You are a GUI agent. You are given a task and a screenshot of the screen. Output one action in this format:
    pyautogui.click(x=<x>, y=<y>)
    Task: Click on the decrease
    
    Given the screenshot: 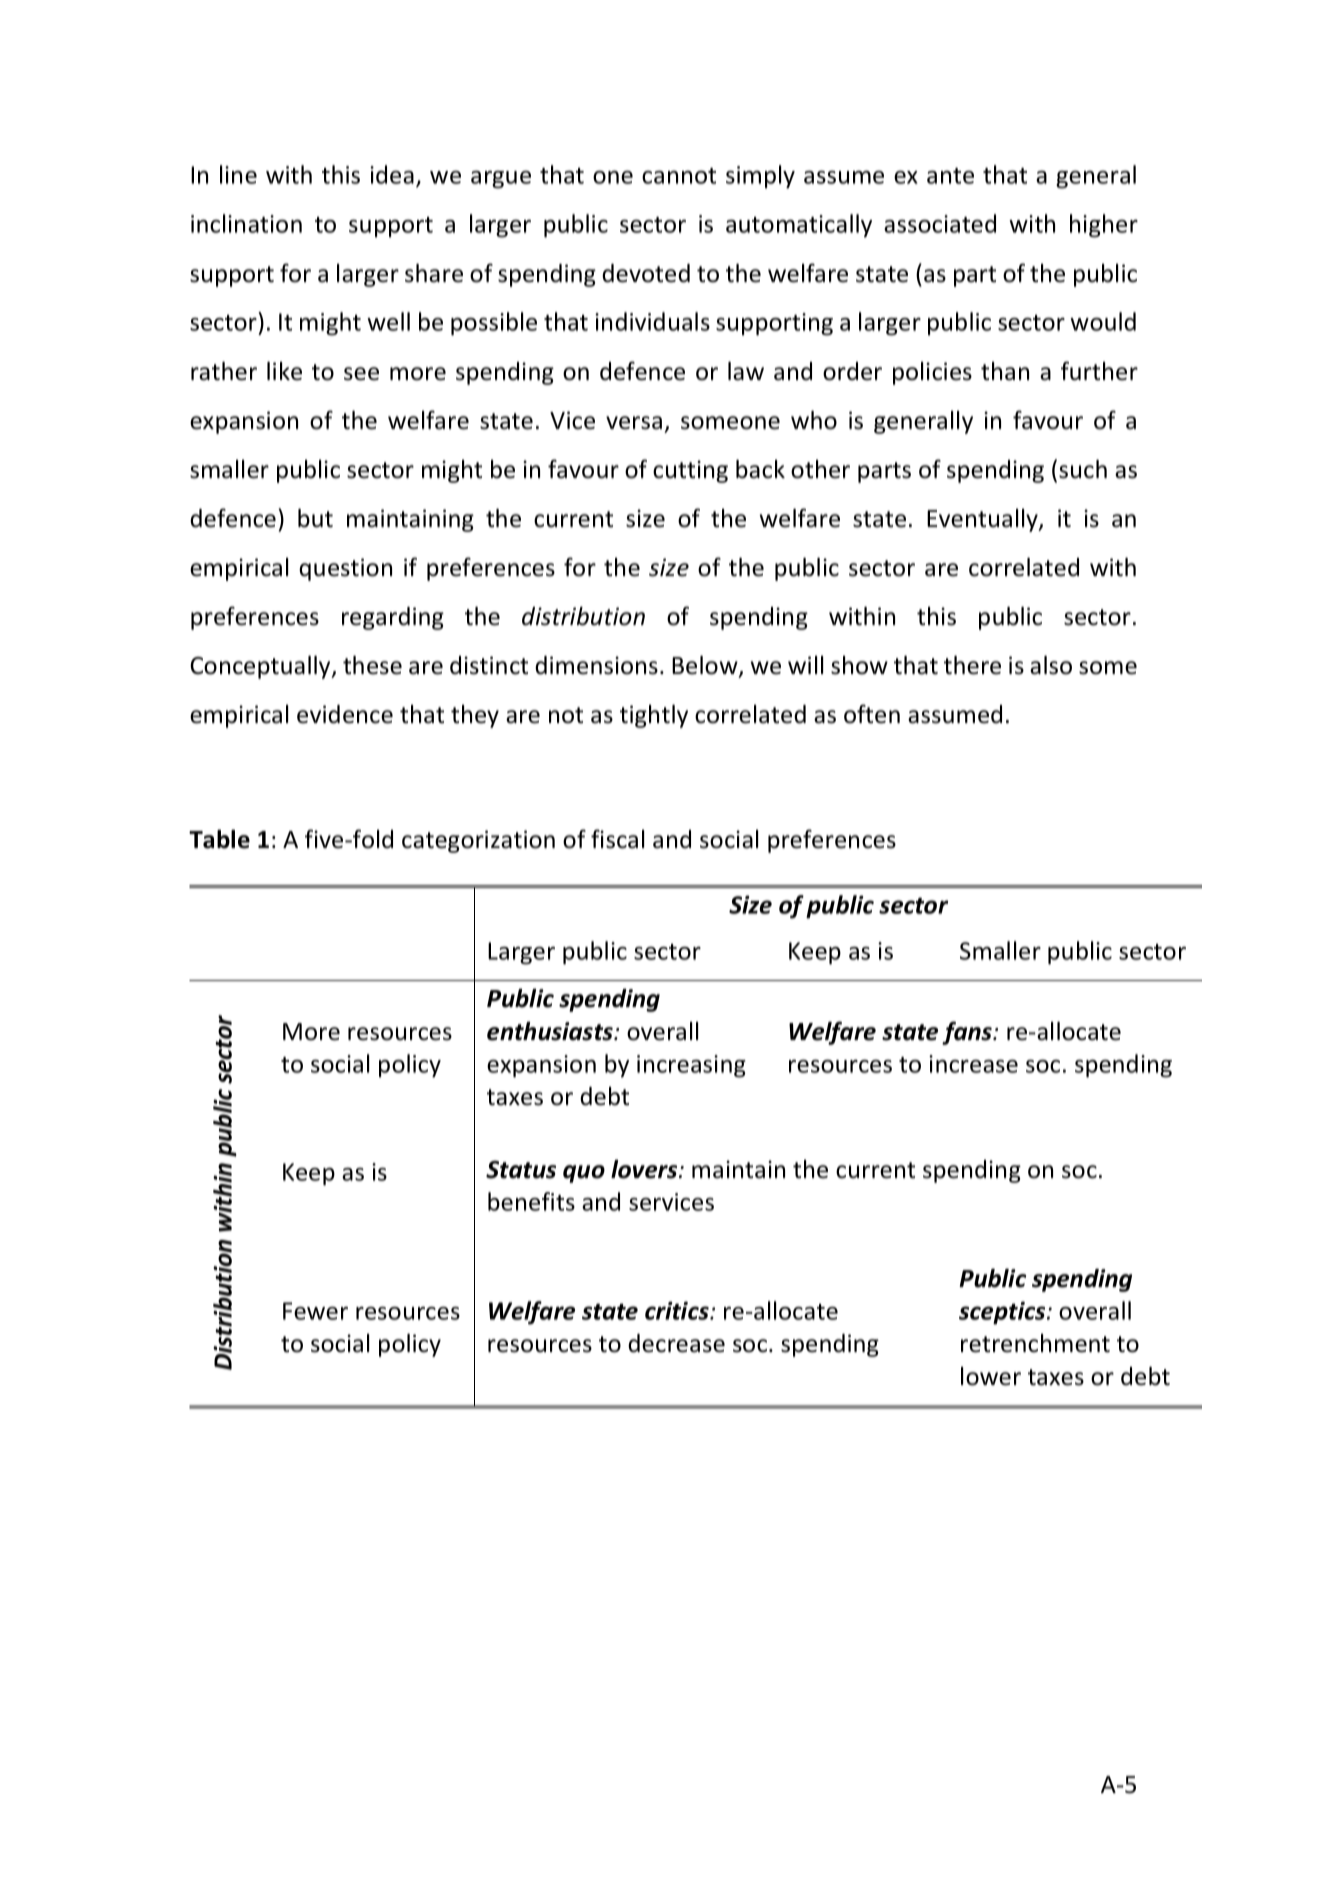 What is the action you would take?
    pyautogui.click(x=676, y=1343)
